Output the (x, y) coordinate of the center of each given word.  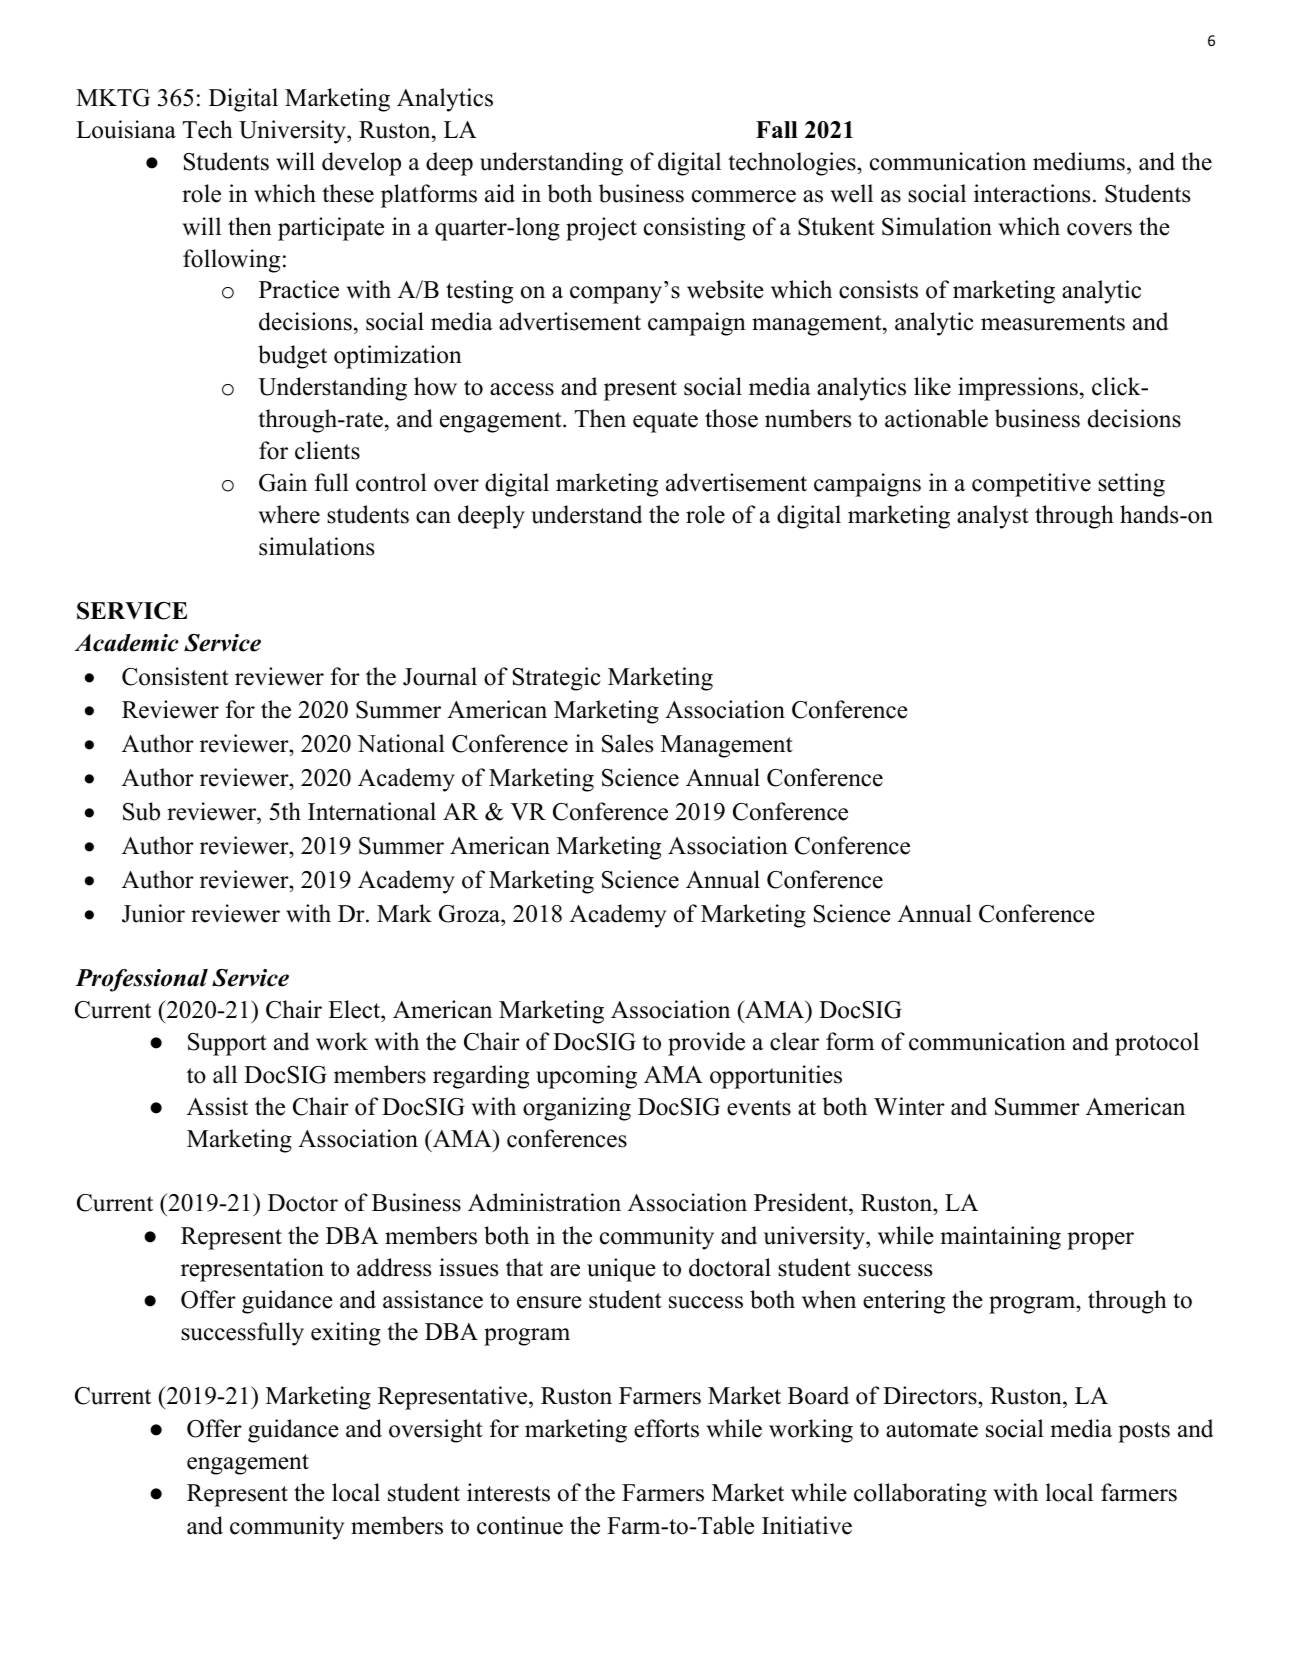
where (289, 514)
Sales (627, 743)
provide (706, 1044)
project (601, 229)
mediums (1079, 161)
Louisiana (126, 129)
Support (227, 1044)
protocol (1157, 1044)
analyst (993, 517)
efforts (666, 1428)
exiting (346, 1334)
